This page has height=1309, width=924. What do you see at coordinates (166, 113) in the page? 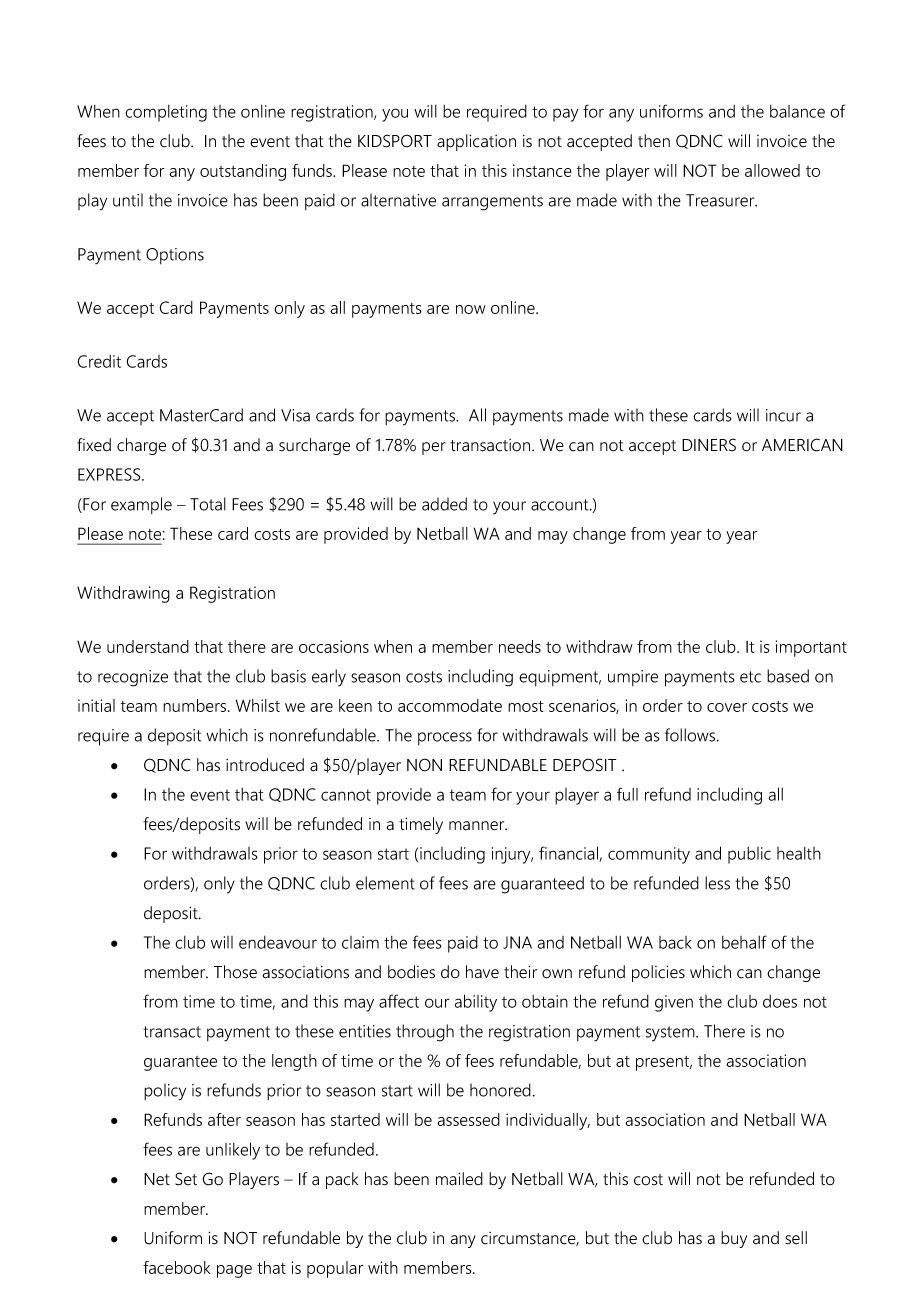
I see `completing` at bounding box center [166, 113].
